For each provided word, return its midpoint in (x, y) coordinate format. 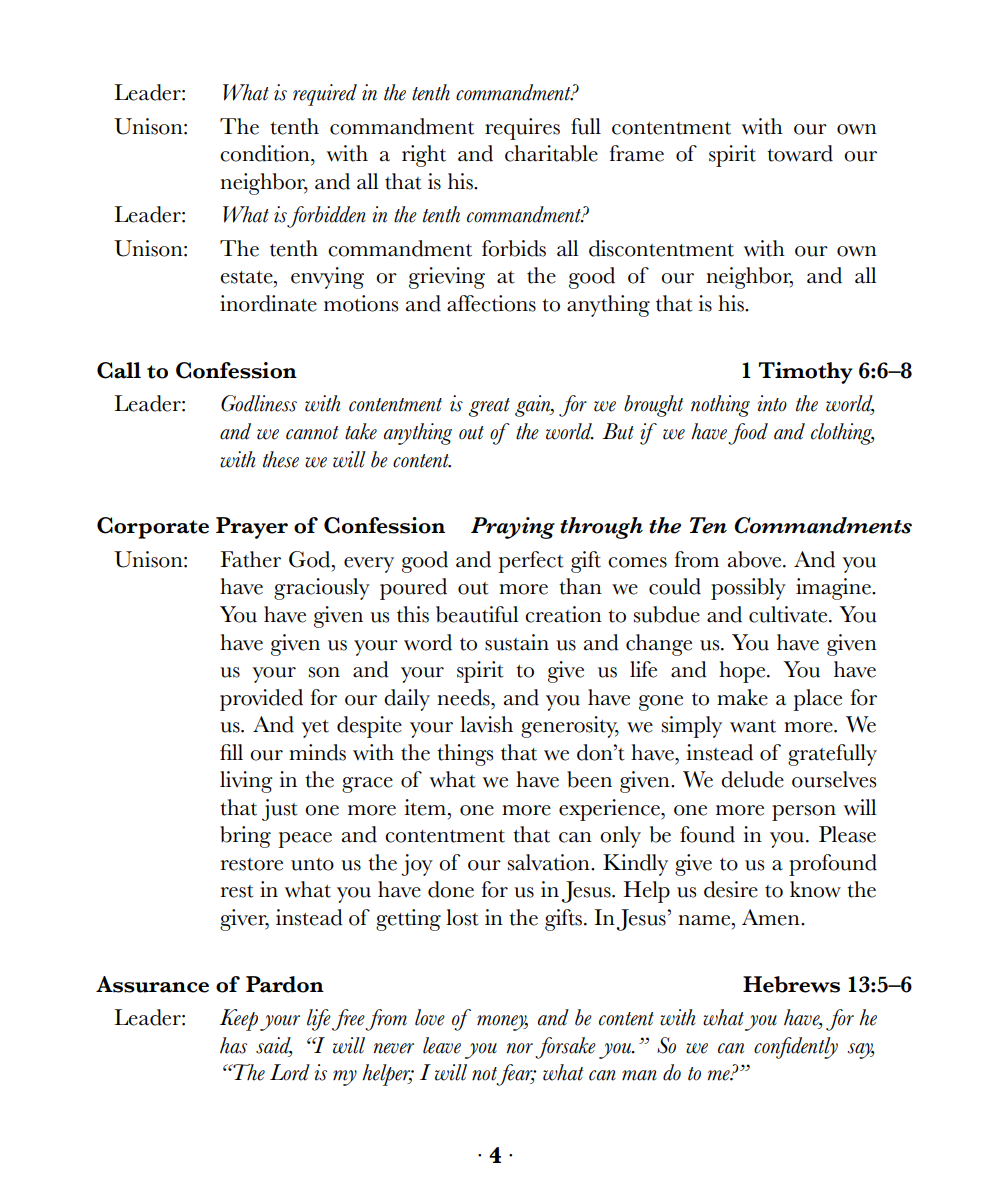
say (860, 1051)
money (502, 1023)
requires (522, 129)
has (233, 1045)
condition (266, 153)
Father (250, 559)
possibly (748, 589)
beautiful (477, 614)
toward (800, 153)
